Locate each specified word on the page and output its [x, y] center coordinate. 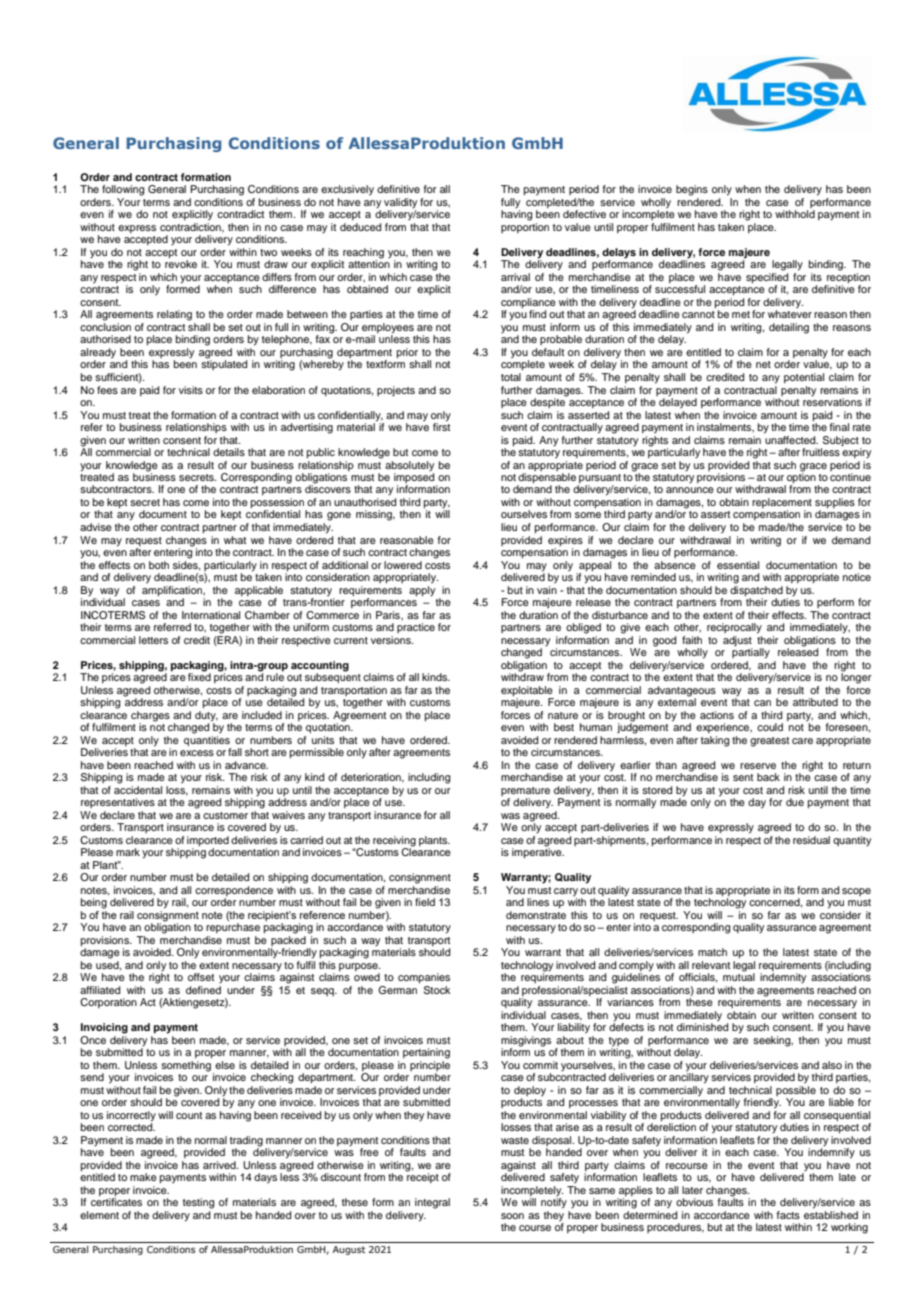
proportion [525, 228]
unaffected [791, 438]
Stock [437, 990]
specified [767, 279]
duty [206, 715]
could [770, 727]
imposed [415, 478]
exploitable [527, 691]
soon [512, 1216]
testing [198, 1203]
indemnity [783, 978]
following [123, 190]
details [229, 452]
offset [201, 977]
